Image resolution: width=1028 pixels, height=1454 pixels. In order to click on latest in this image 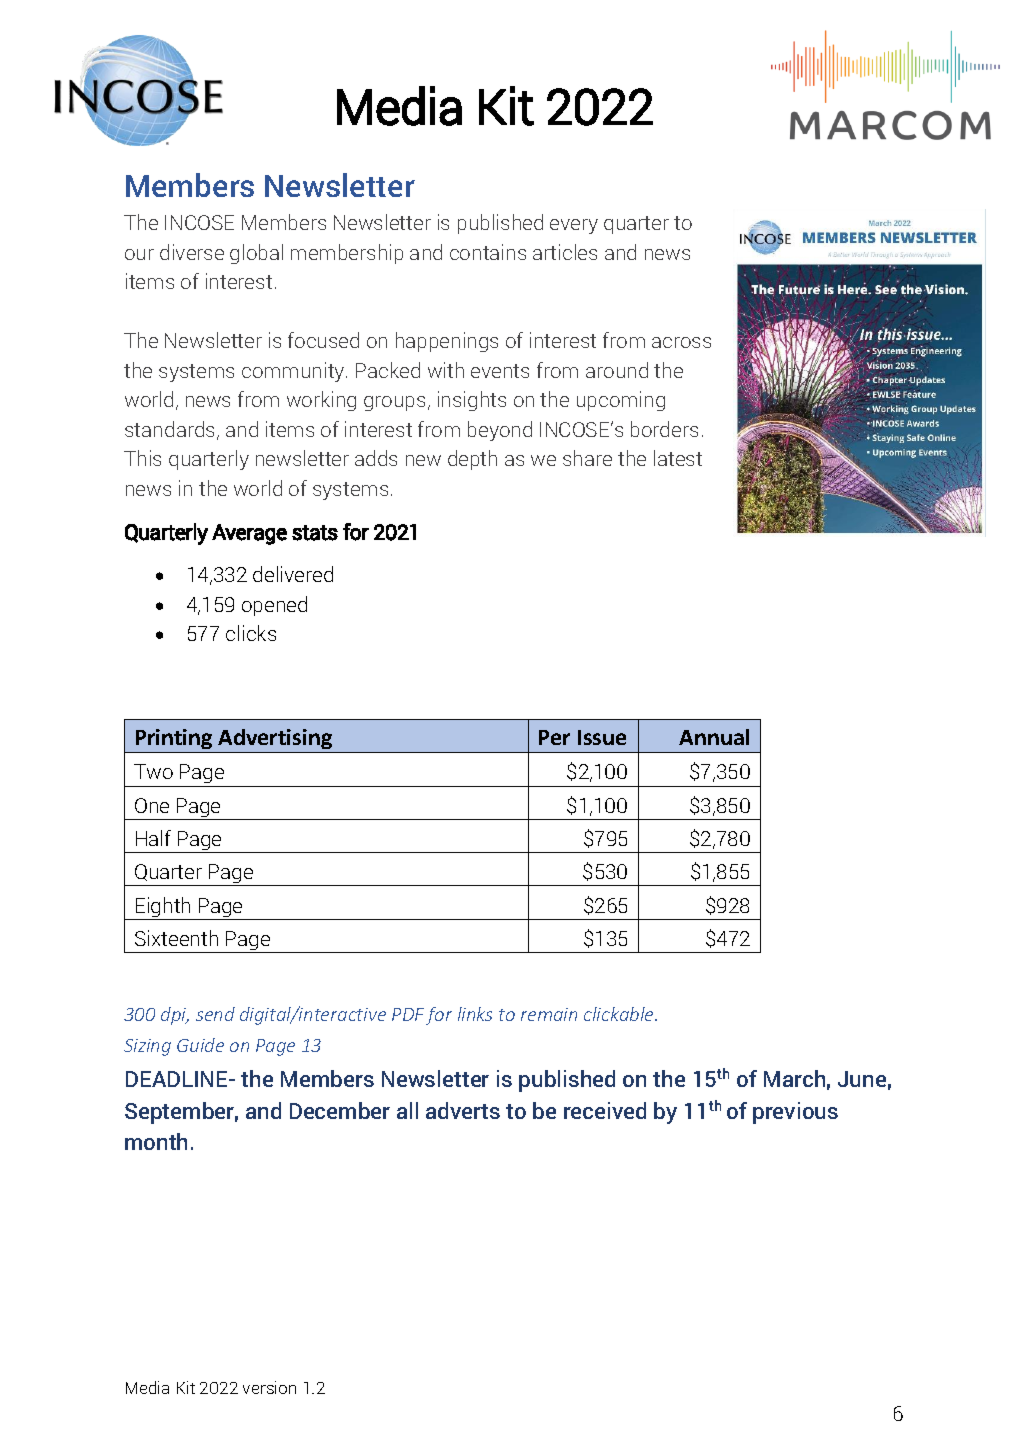, I will do `click(678, 458)`.
